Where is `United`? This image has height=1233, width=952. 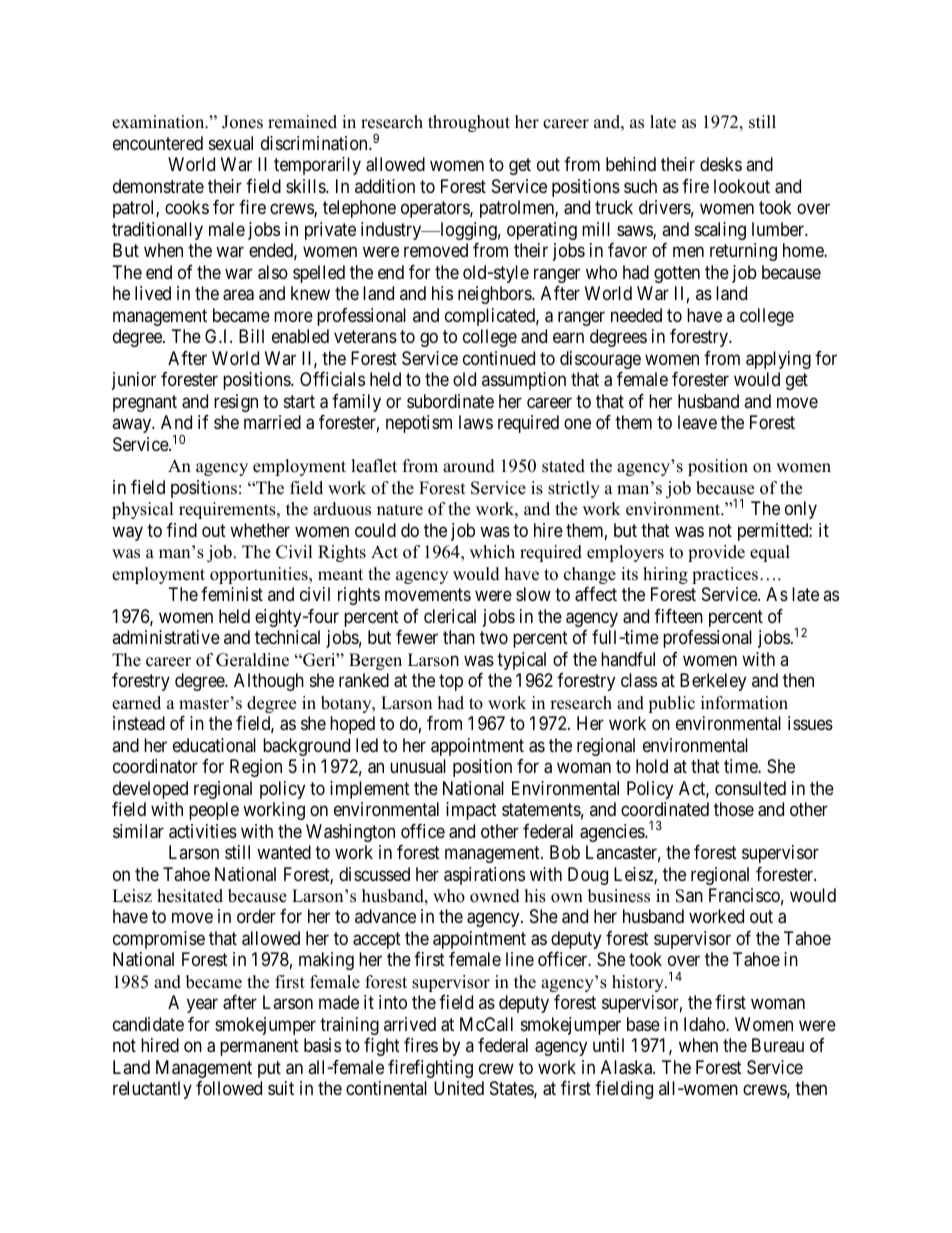
United is located at coordinates (459, 1088).
